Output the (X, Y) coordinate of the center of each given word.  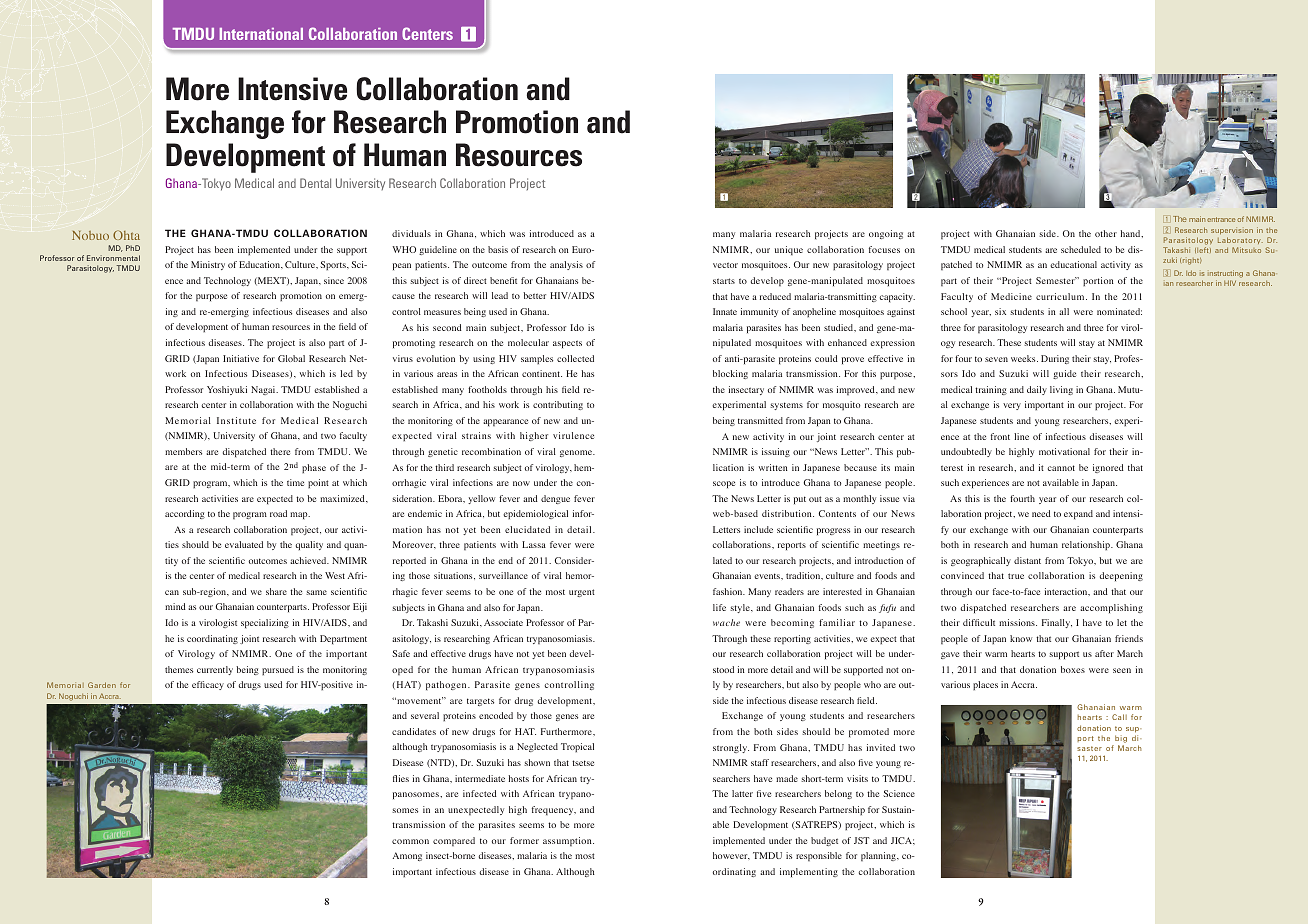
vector (725, 265)
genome (577, 453)
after (1104, 653)
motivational (1064, 451)
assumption (568, 841)
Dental (315, 183)
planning (879, 856)
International (261, 34)
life (719, 607)
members (183, 451)
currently (215, 670)
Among (407, 856)
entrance (1221, 219)
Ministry (208, 265)
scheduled (1081, 249)
